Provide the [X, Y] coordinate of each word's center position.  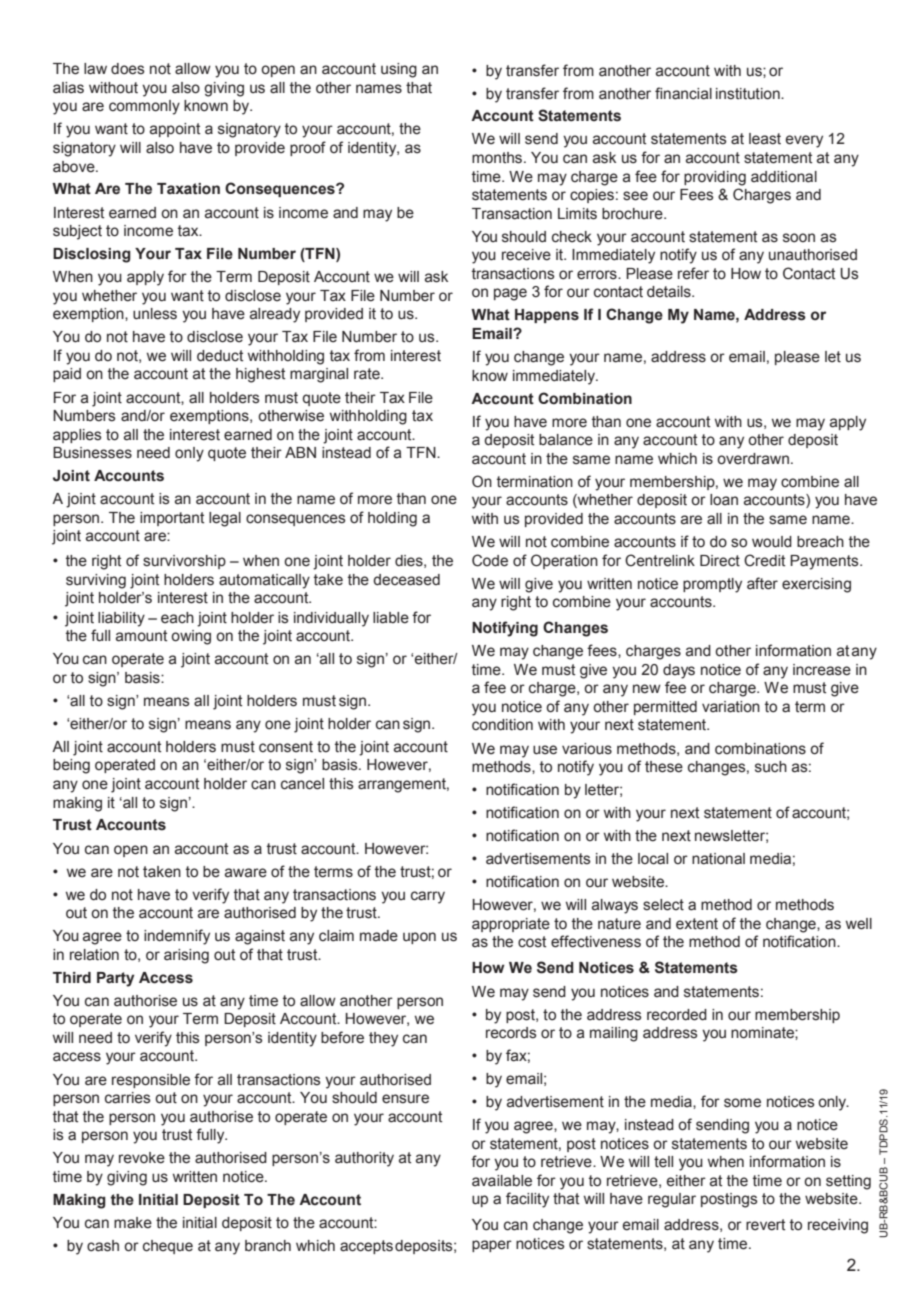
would [772, 542]
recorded [677, 1015]
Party [115, 979]
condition [502, 725]
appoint [175, 130]
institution [749, 94]
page [510, 294]
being [71, 766]
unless [155, 314]
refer [693, 273]
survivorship [184, 562]
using [399, 70]
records [511, 1033]
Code [490, 560]
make [133, 1223]
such [771, 767]
